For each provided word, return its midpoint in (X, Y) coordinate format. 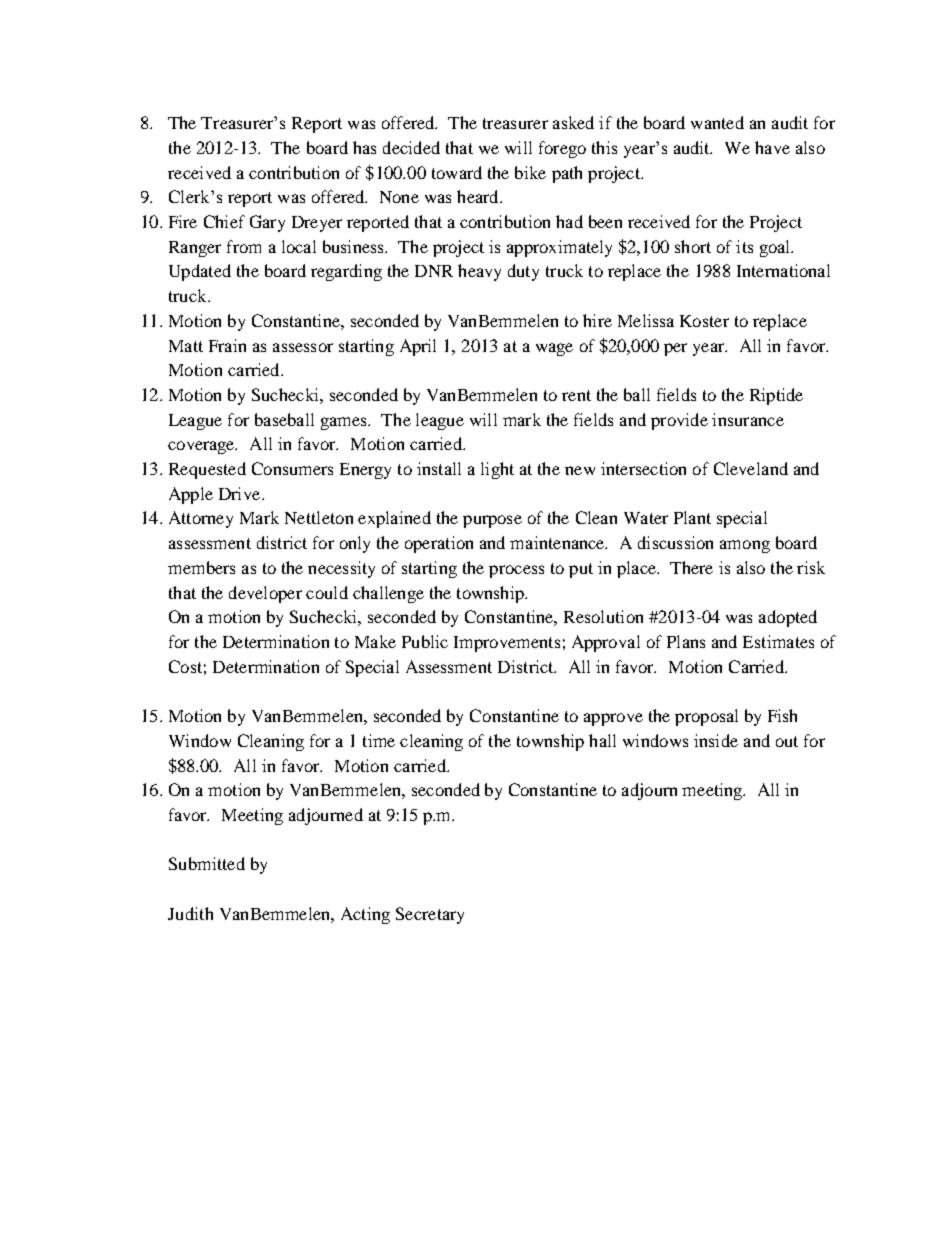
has (364, 147)
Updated (200, 272)
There (691, 567)
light (497, 470)
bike (530, 172)
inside (716, 740)
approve (613, 719)
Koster (704, 321)
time (379, 740)
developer (265, 594)
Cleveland (751, 468)
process (516, 571)
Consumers (292, 468)
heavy (479, 272)
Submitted (207, 863)
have (772, 147)
